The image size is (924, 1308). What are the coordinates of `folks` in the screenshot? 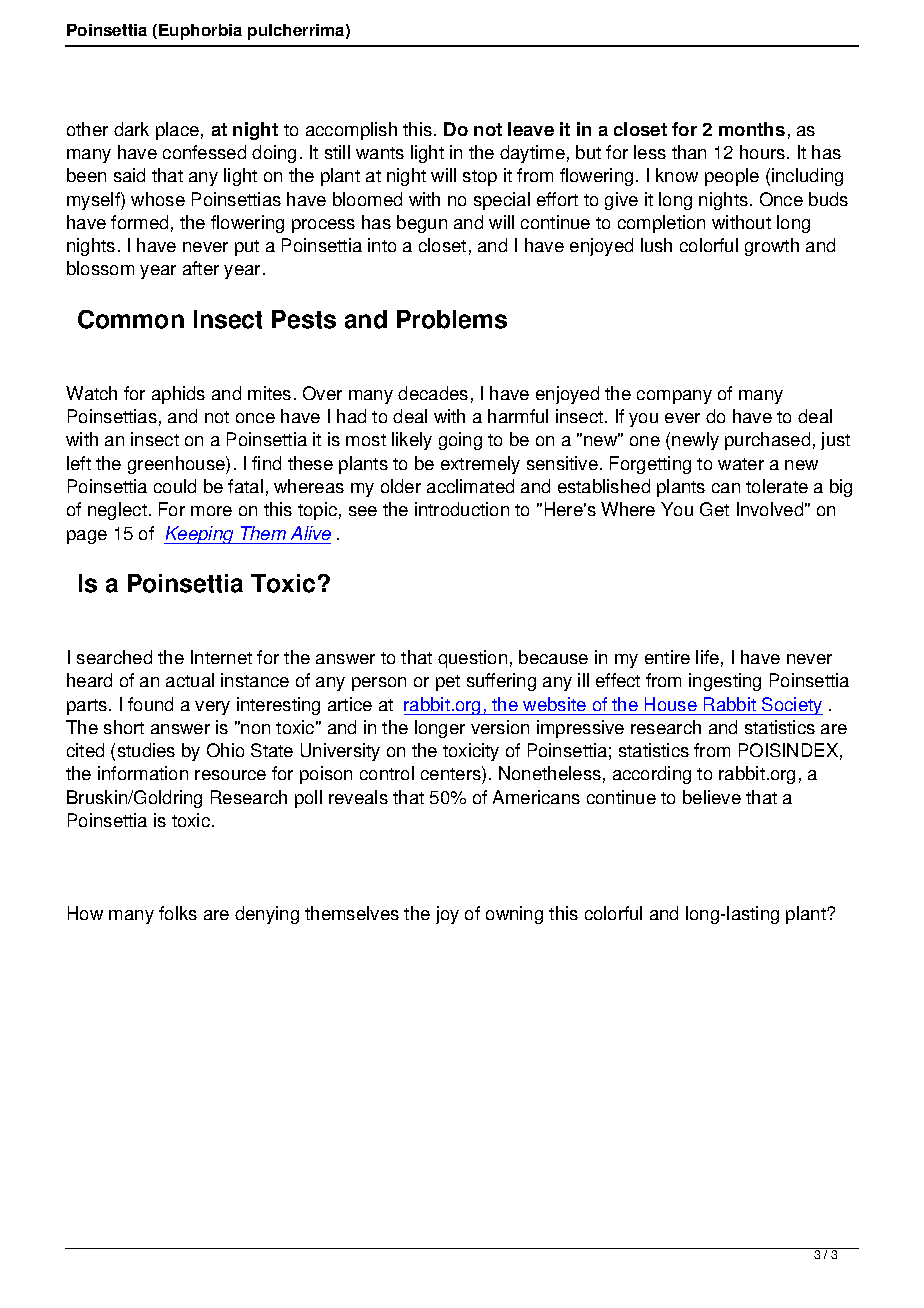 It's located at (178, 913).
